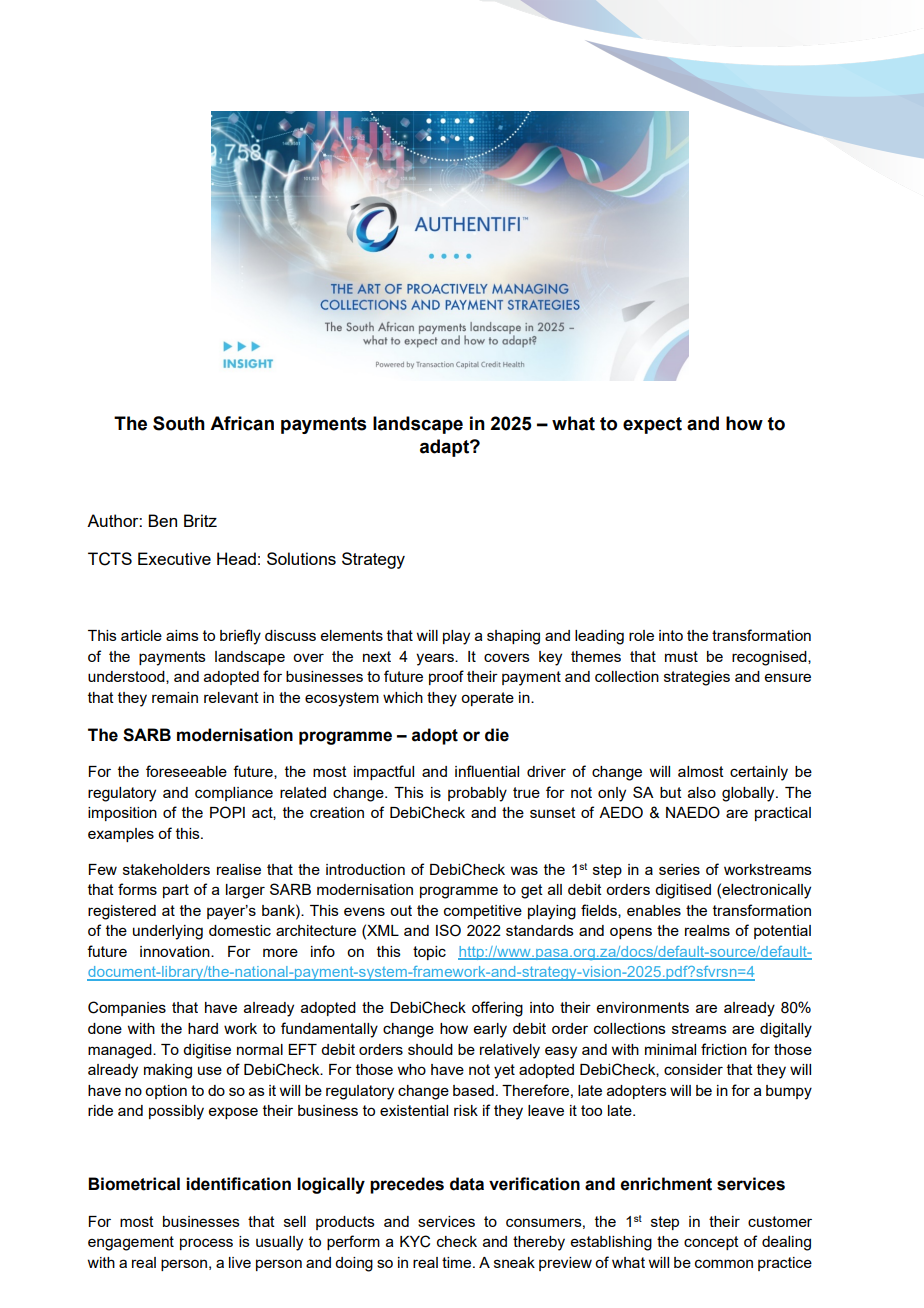 Image resolution: width=924 pixels, height=1308 pixels. What do you see at coordinates (176, 951) in the screenshot?
I see `innovation` at bounding box center [176, 951].
